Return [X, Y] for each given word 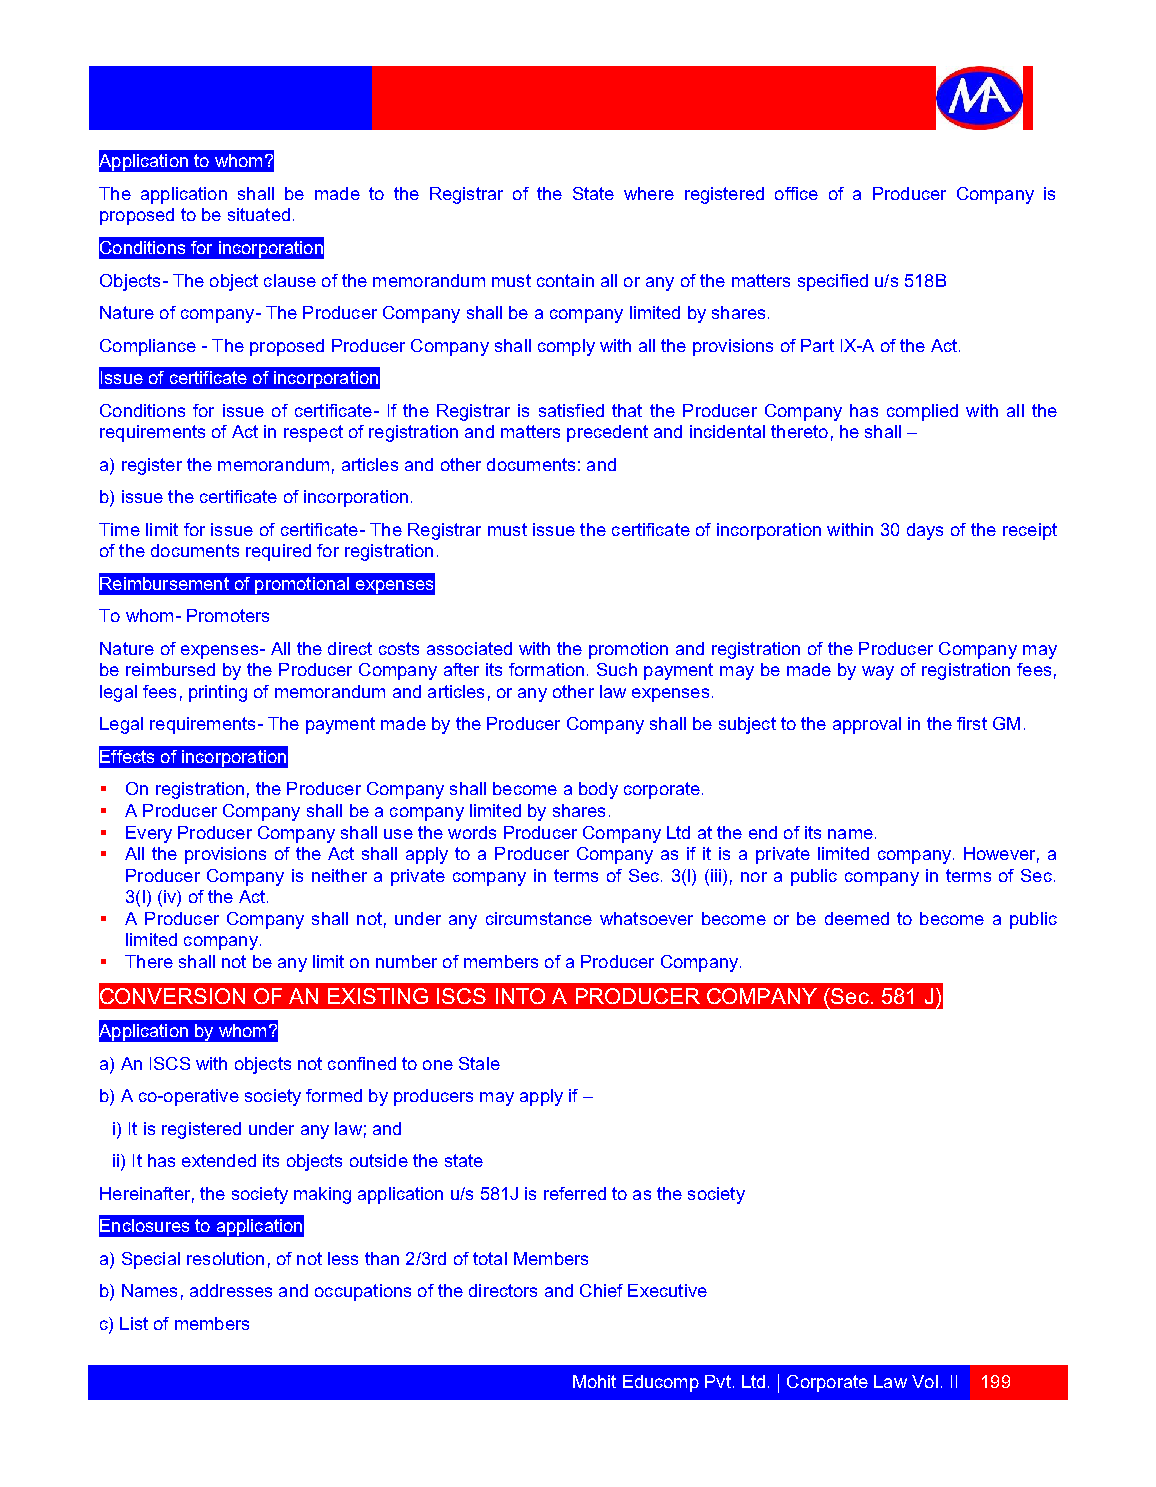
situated [259, 214]
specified [833, 282]
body [598, 790]
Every [149, 834]
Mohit [594, 1381]
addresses [231, 1290]
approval [867, 725]
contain [565, 280]
